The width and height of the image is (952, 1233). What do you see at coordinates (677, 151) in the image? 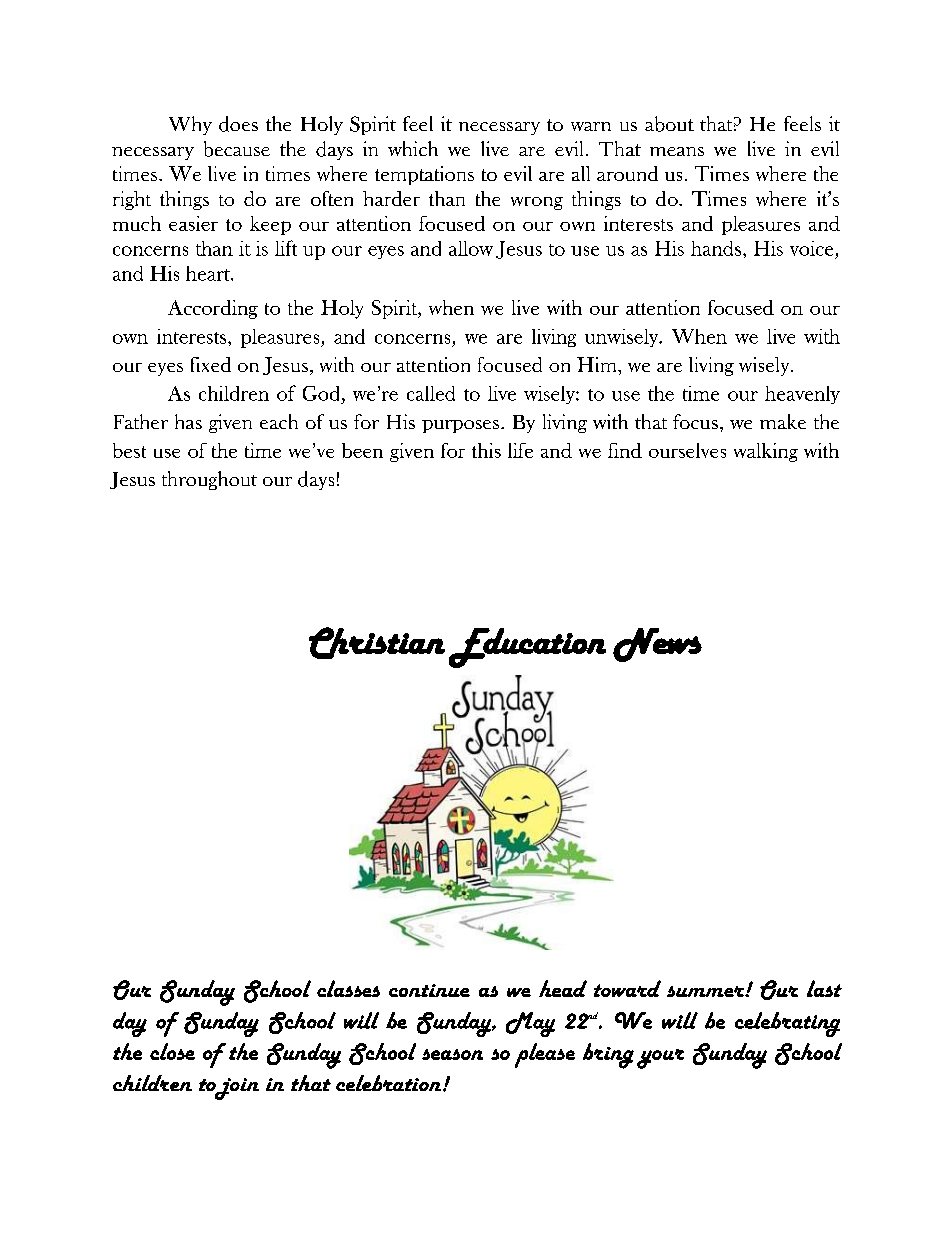
I see `means` at bounding box center [677, 151].
